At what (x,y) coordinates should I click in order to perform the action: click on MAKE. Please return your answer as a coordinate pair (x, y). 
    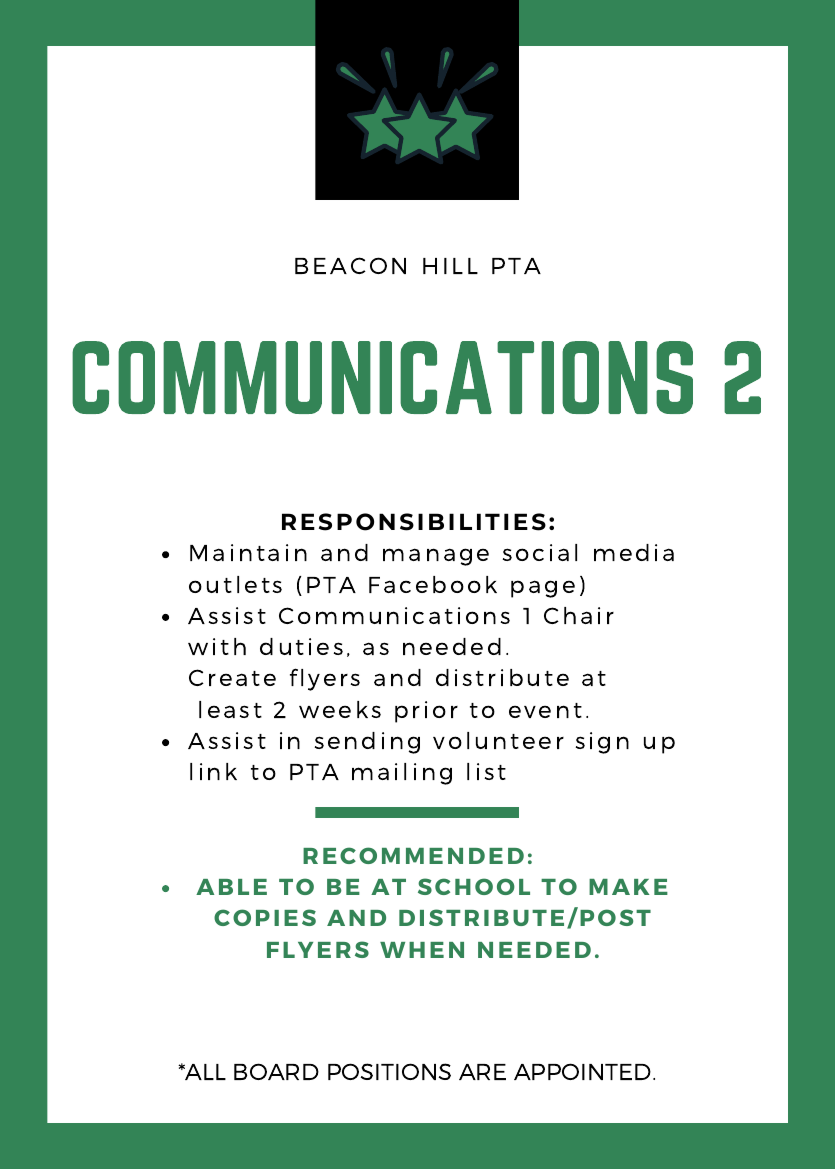
    Looking at the image, I should click on (628, 887).
